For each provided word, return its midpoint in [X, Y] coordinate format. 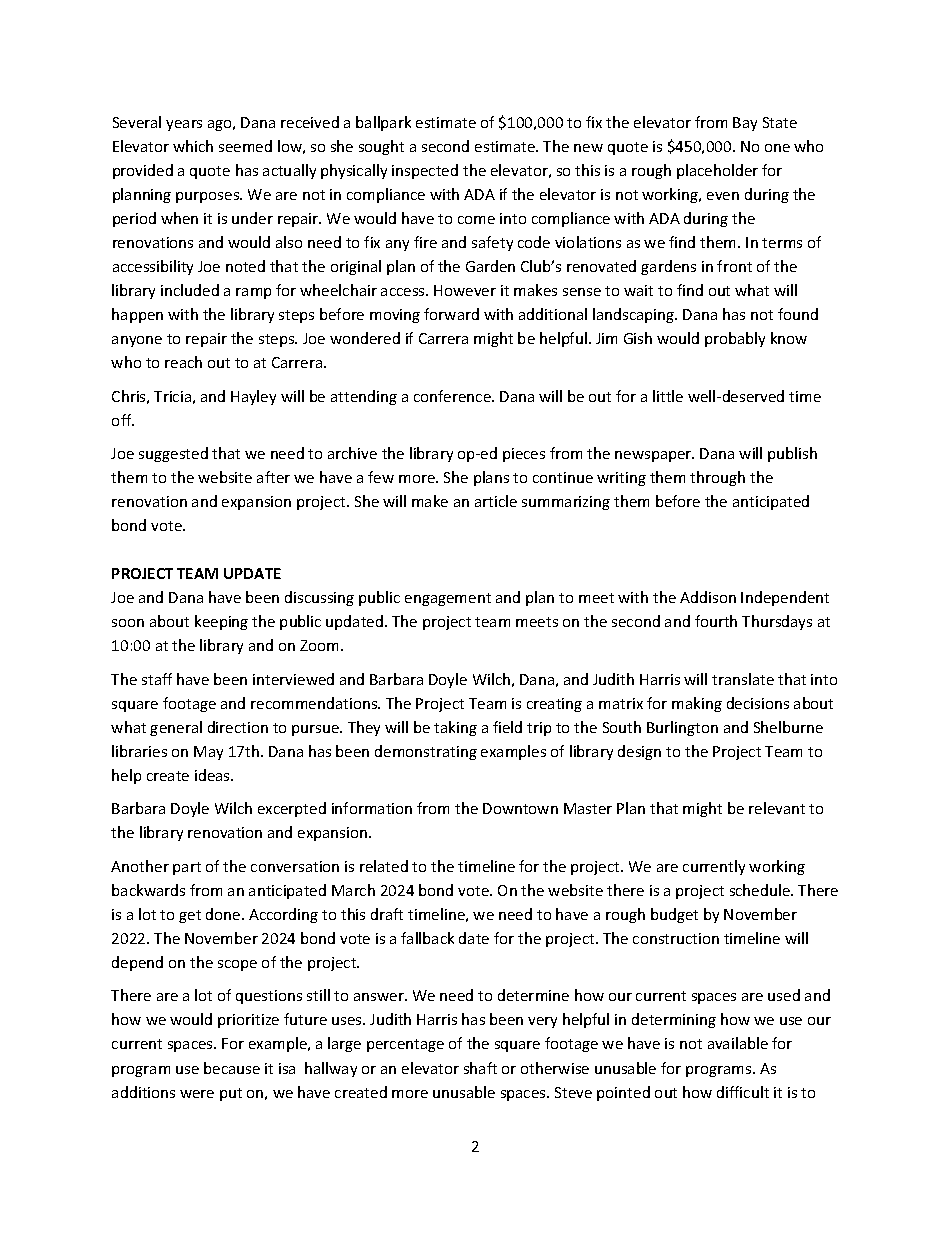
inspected [425, 171]
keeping [221, 622]
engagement [448, 599]
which [193, 146]
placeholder [717, 171]
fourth [716, 621]
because [232, 1068]
